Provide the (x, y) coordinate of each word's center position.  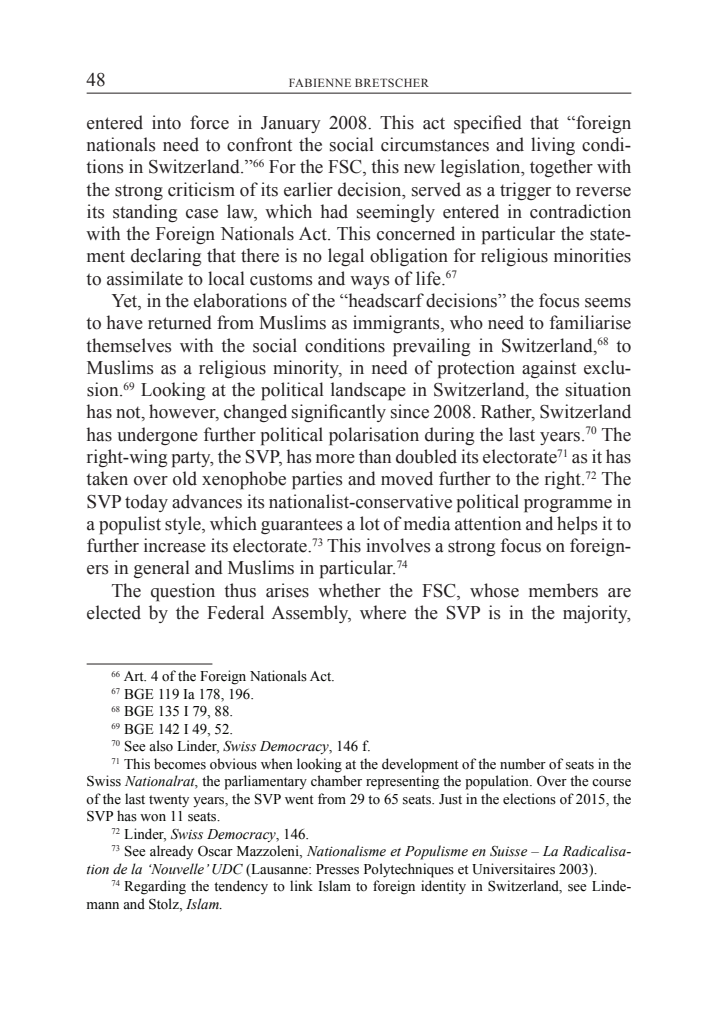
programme (568, 506)
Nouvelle (176, 869)
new (419, 169)
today (146, 503)
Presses (337, 869)
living (553, 146)
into (166, 122)
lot (370, 523)
